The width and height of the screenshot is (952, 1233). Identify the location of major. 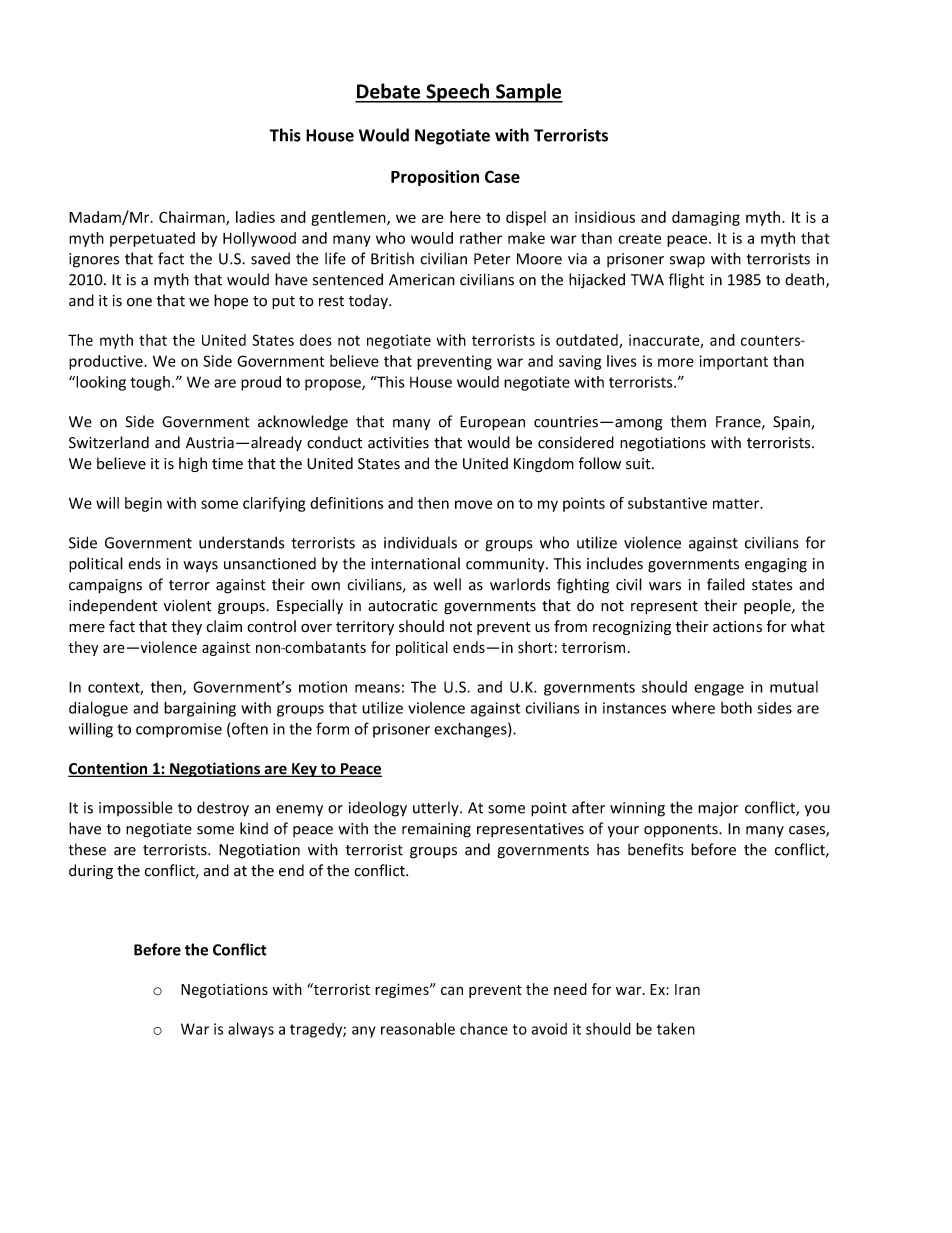
(718, 809).
